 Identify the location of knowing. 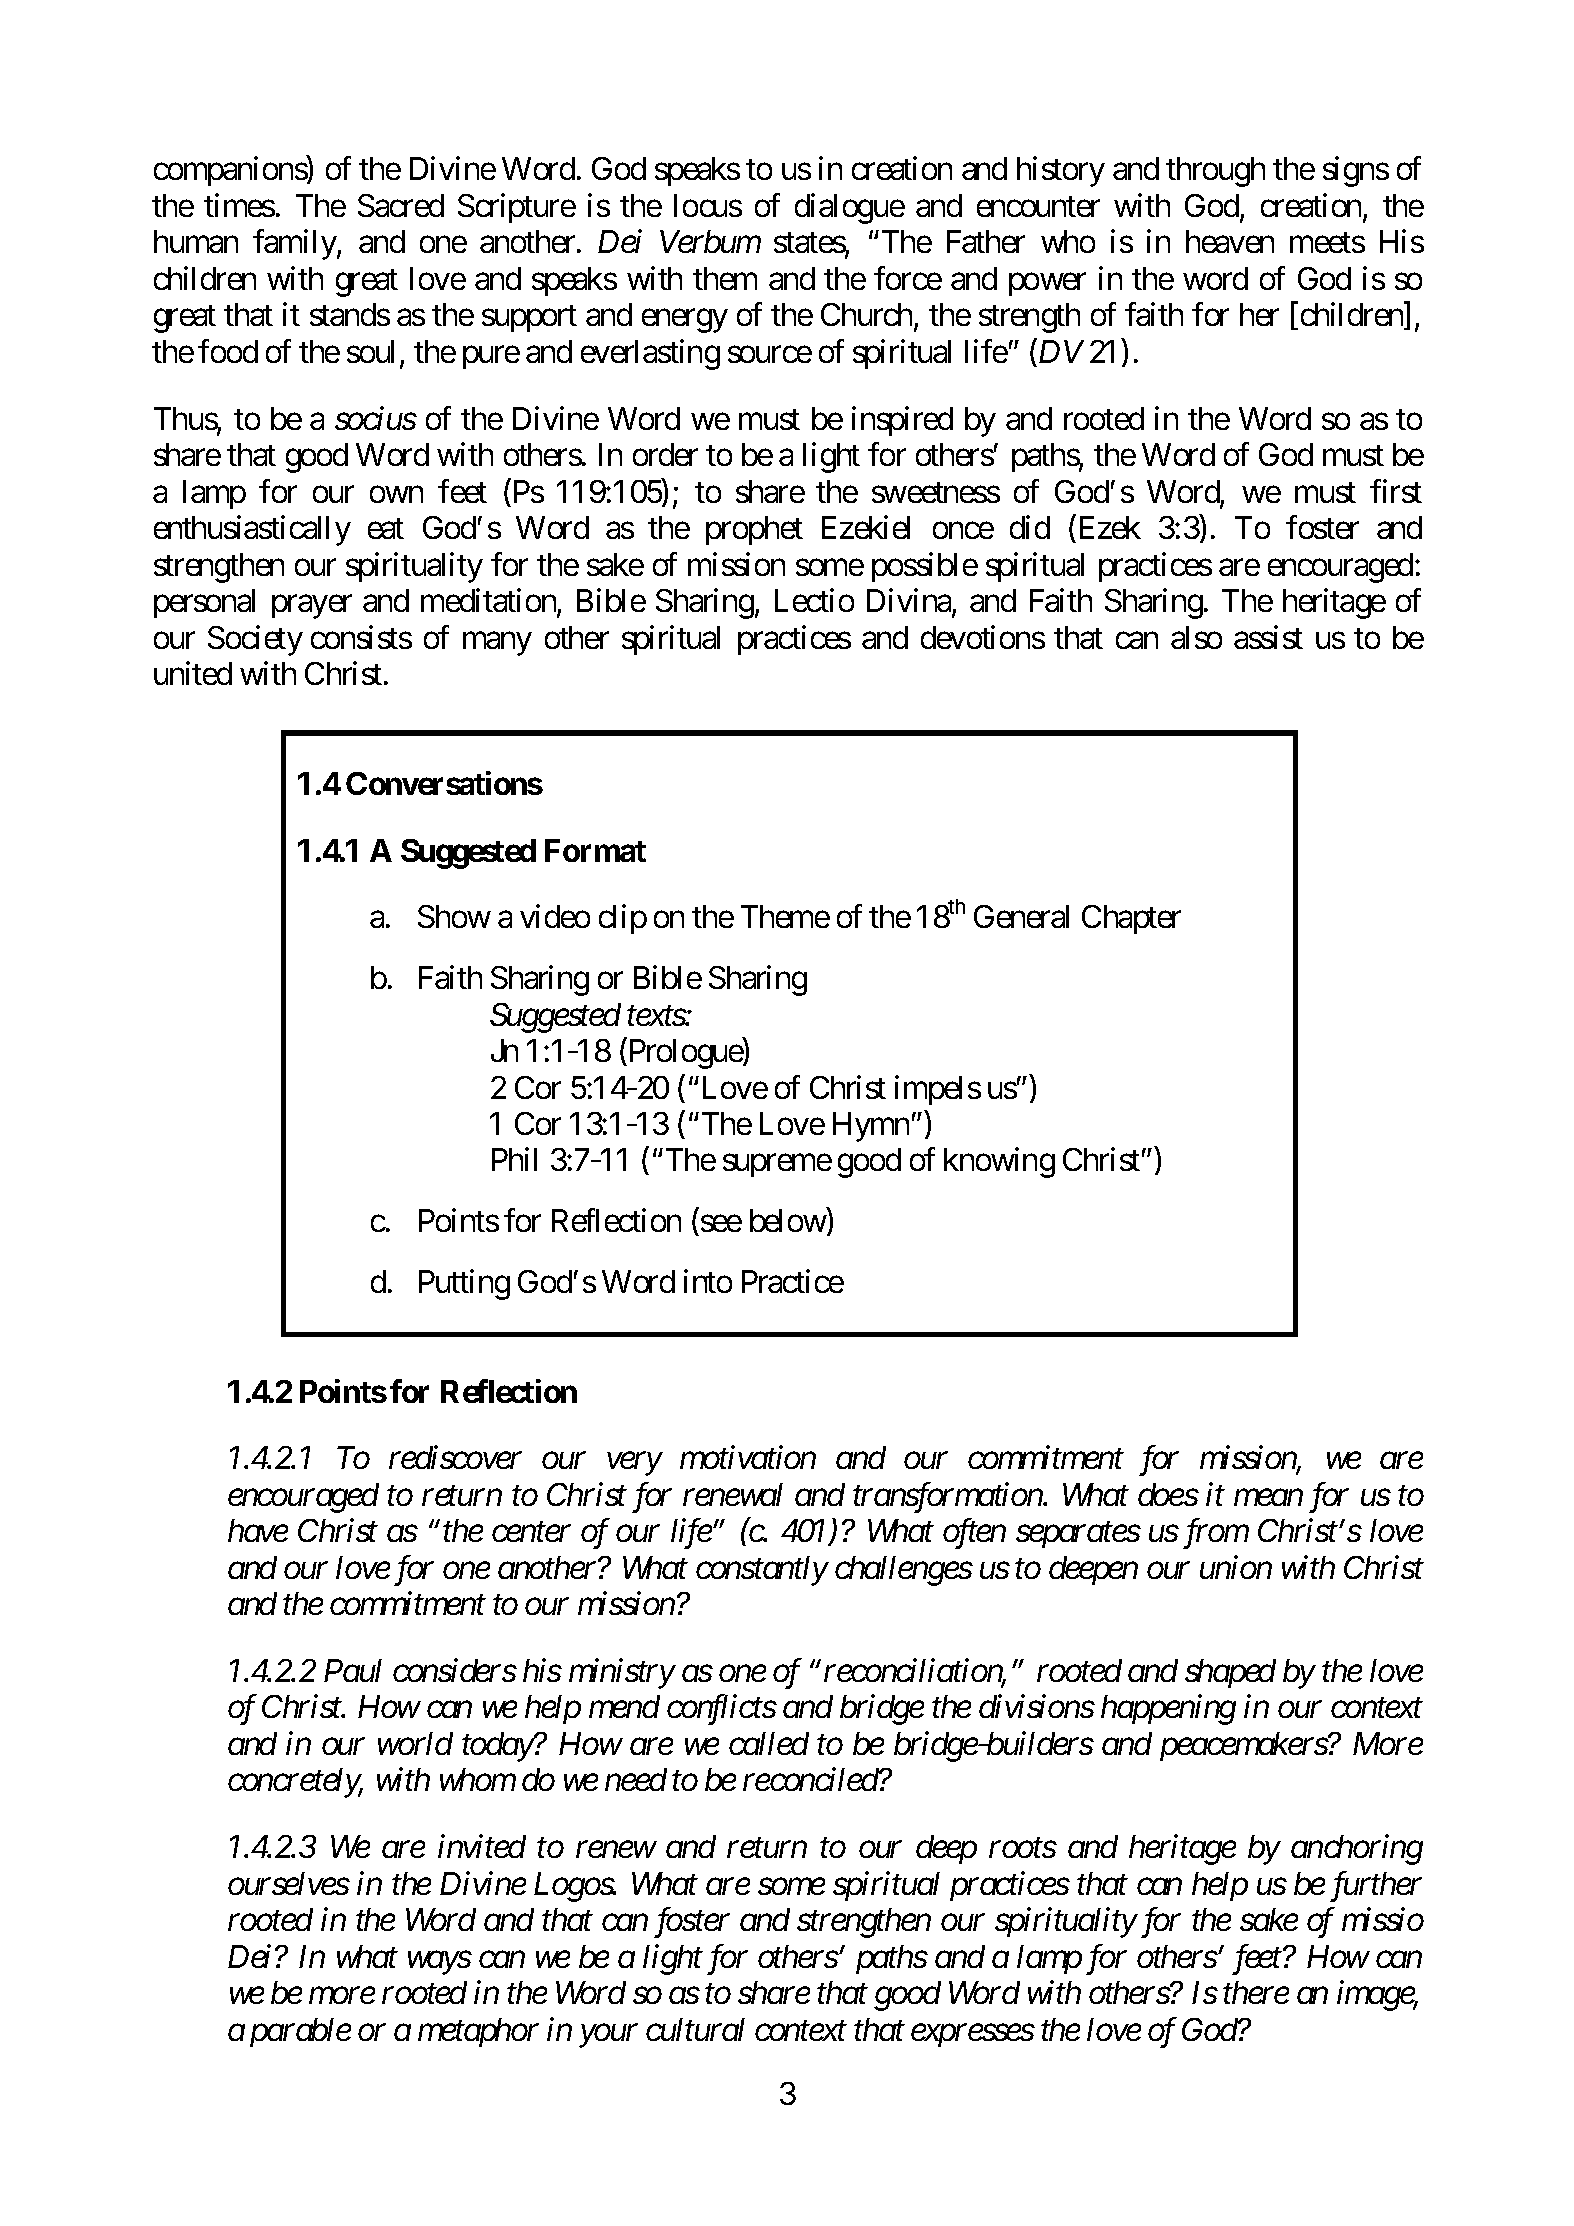
(999, 1163).
